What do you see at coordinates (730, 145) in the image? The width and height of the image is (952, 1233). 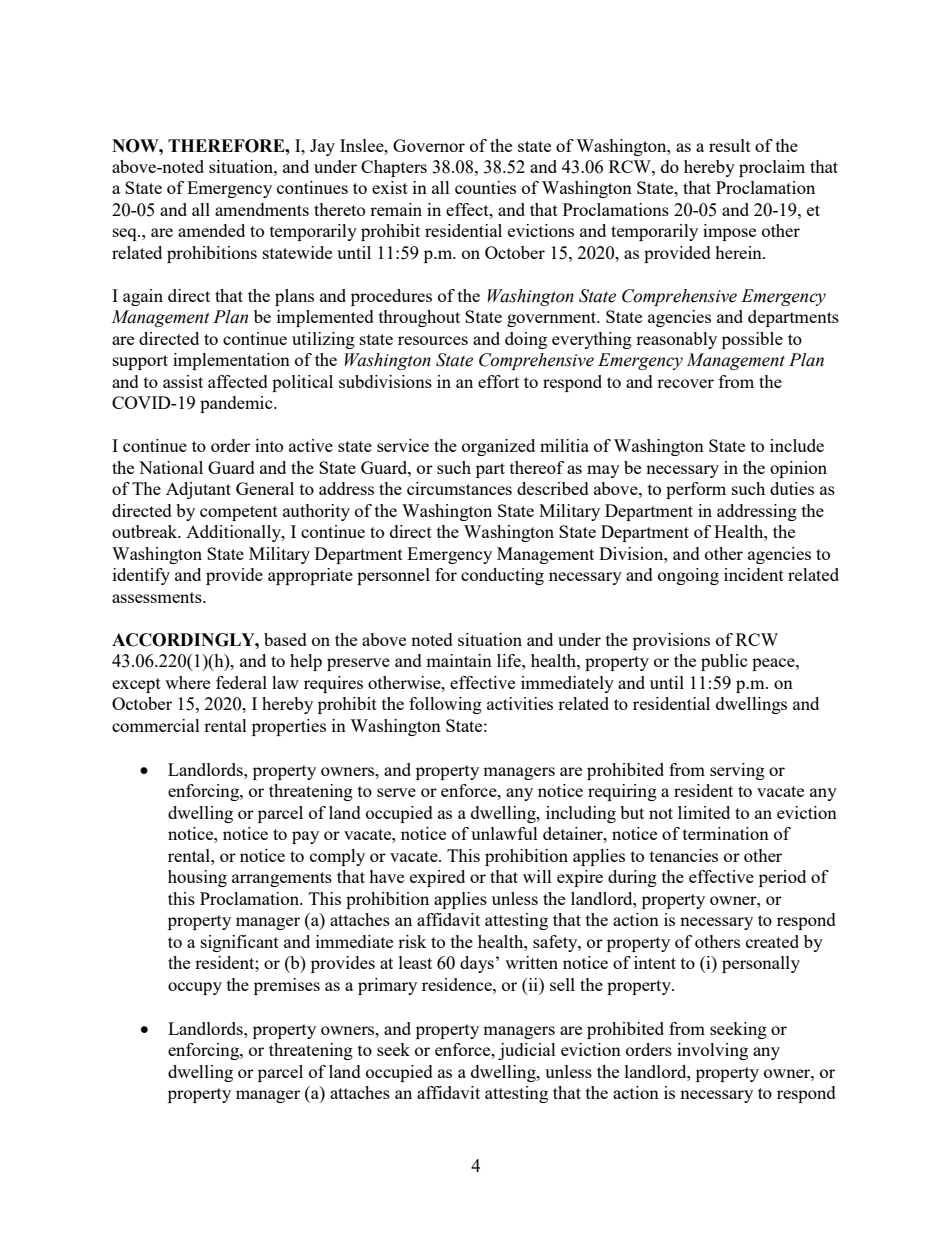 I see `result` at bounding box center [730, 145].
